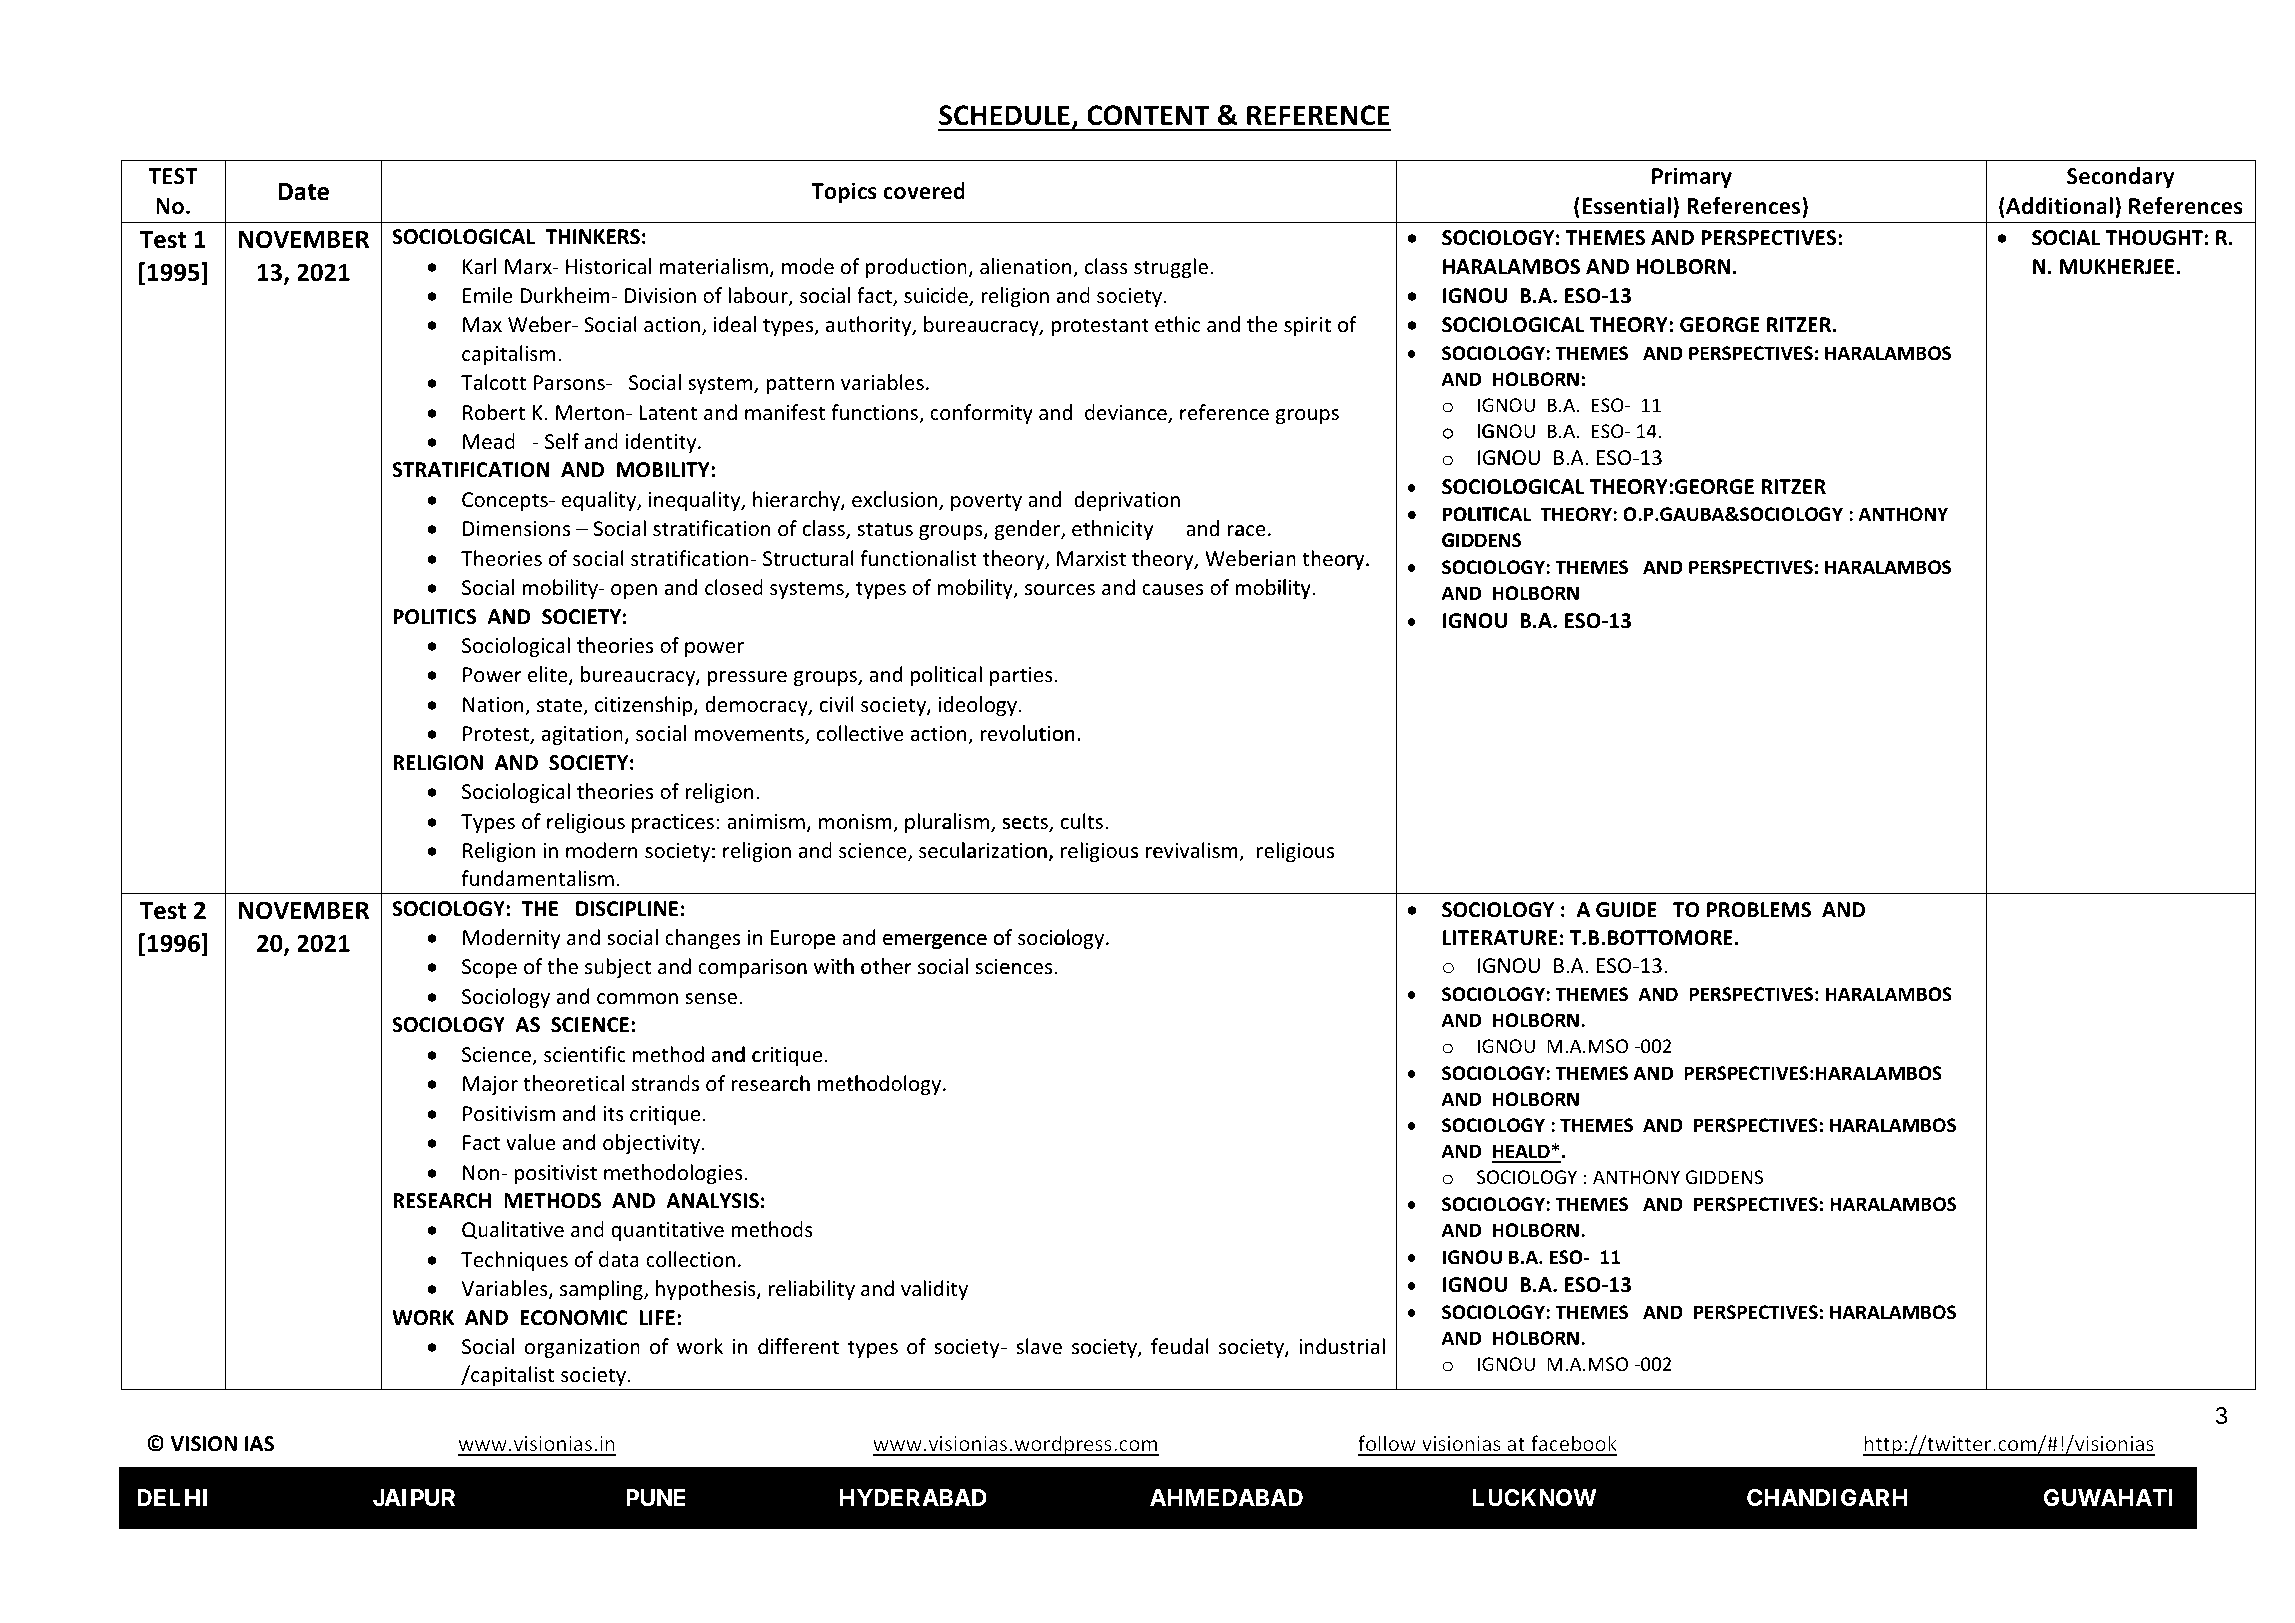  What do you see at coordinates (513, 1230) in the document?
I see `Qualitative` at bounding box center [513, 1230].
